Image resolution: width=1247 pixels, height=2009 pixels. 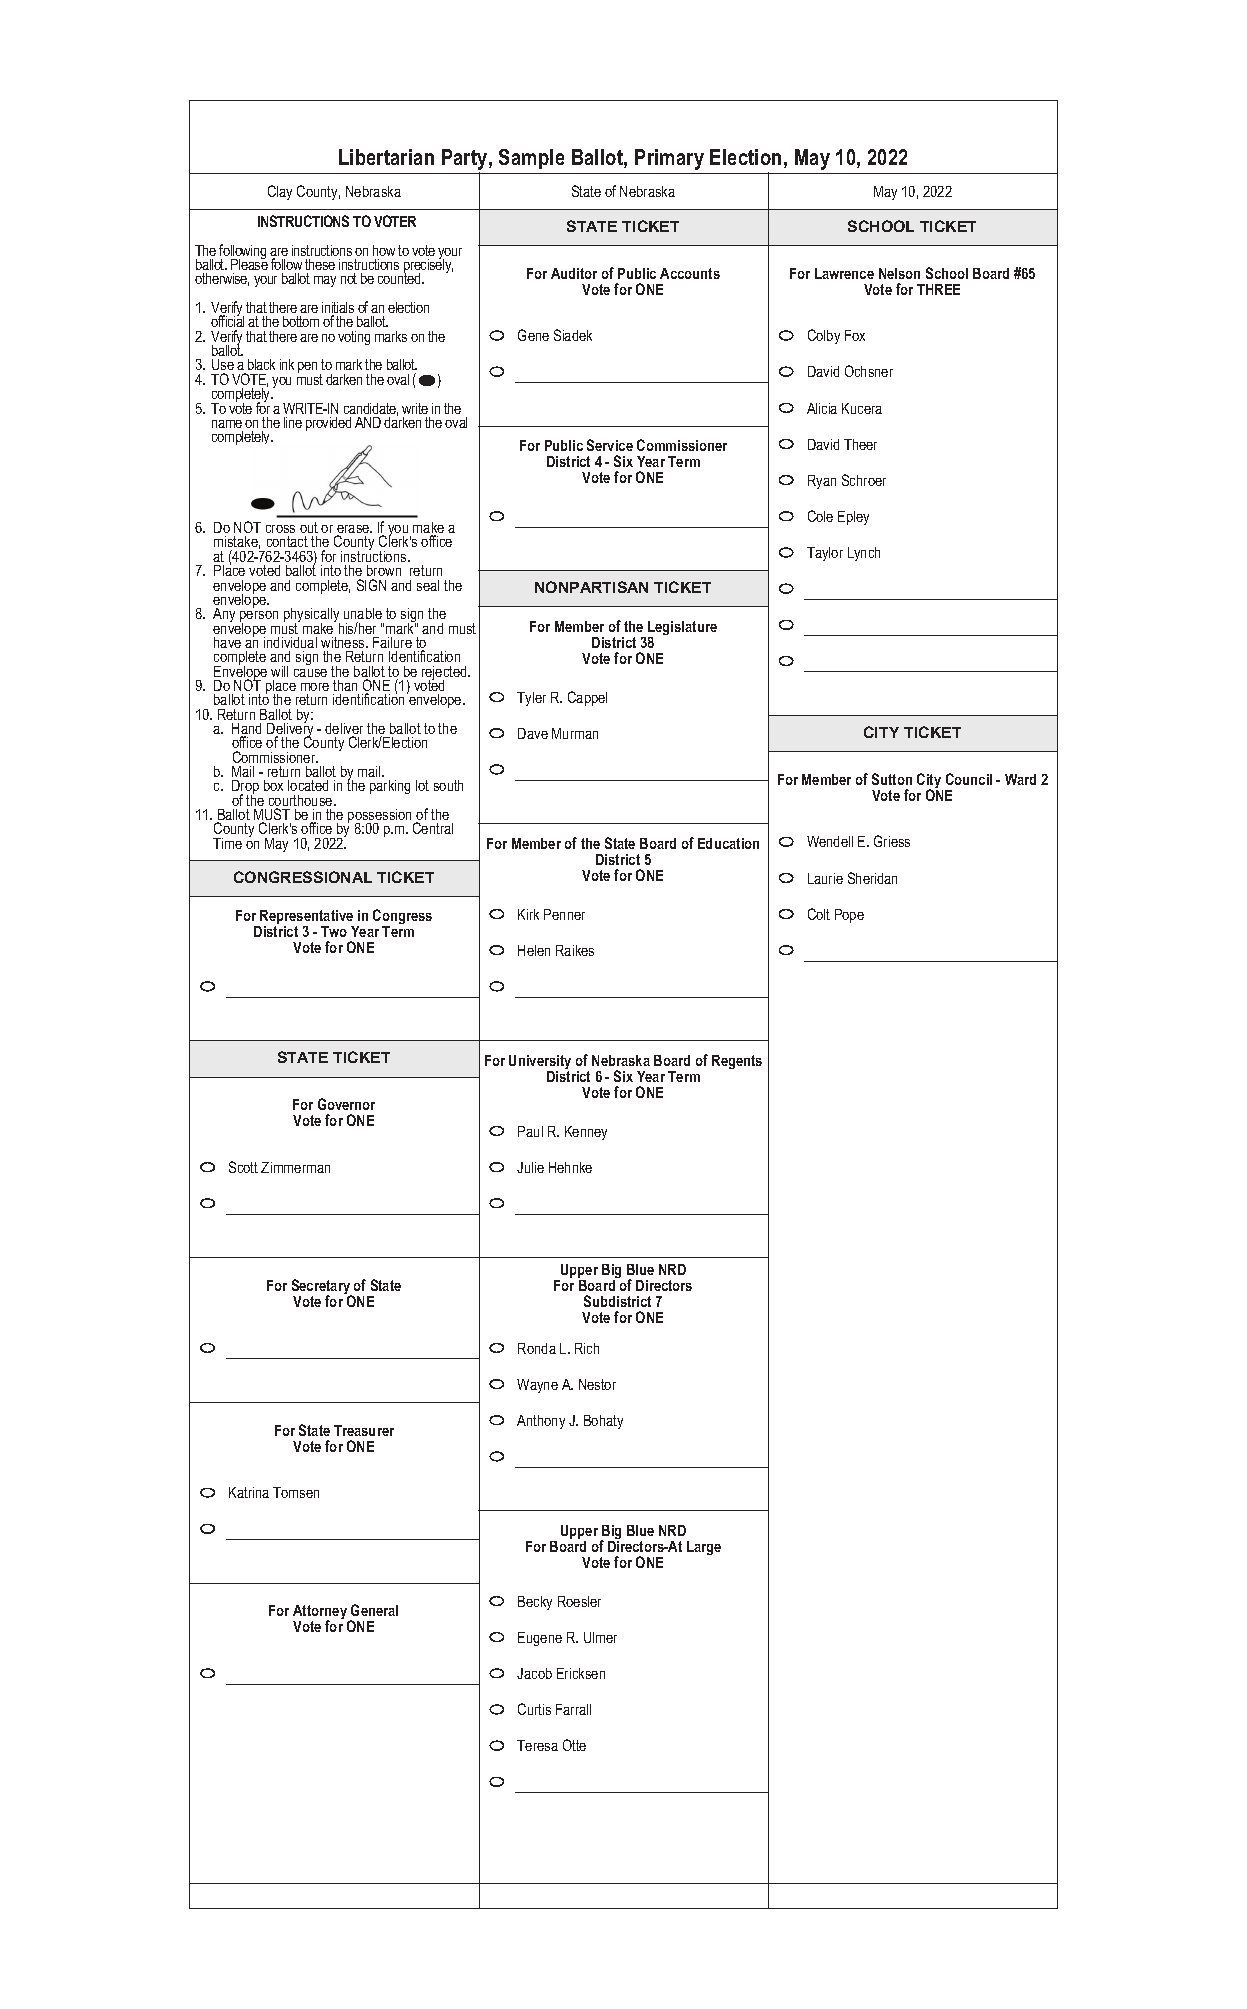 I want to click on Sutton, so click(x=892, y=779).
